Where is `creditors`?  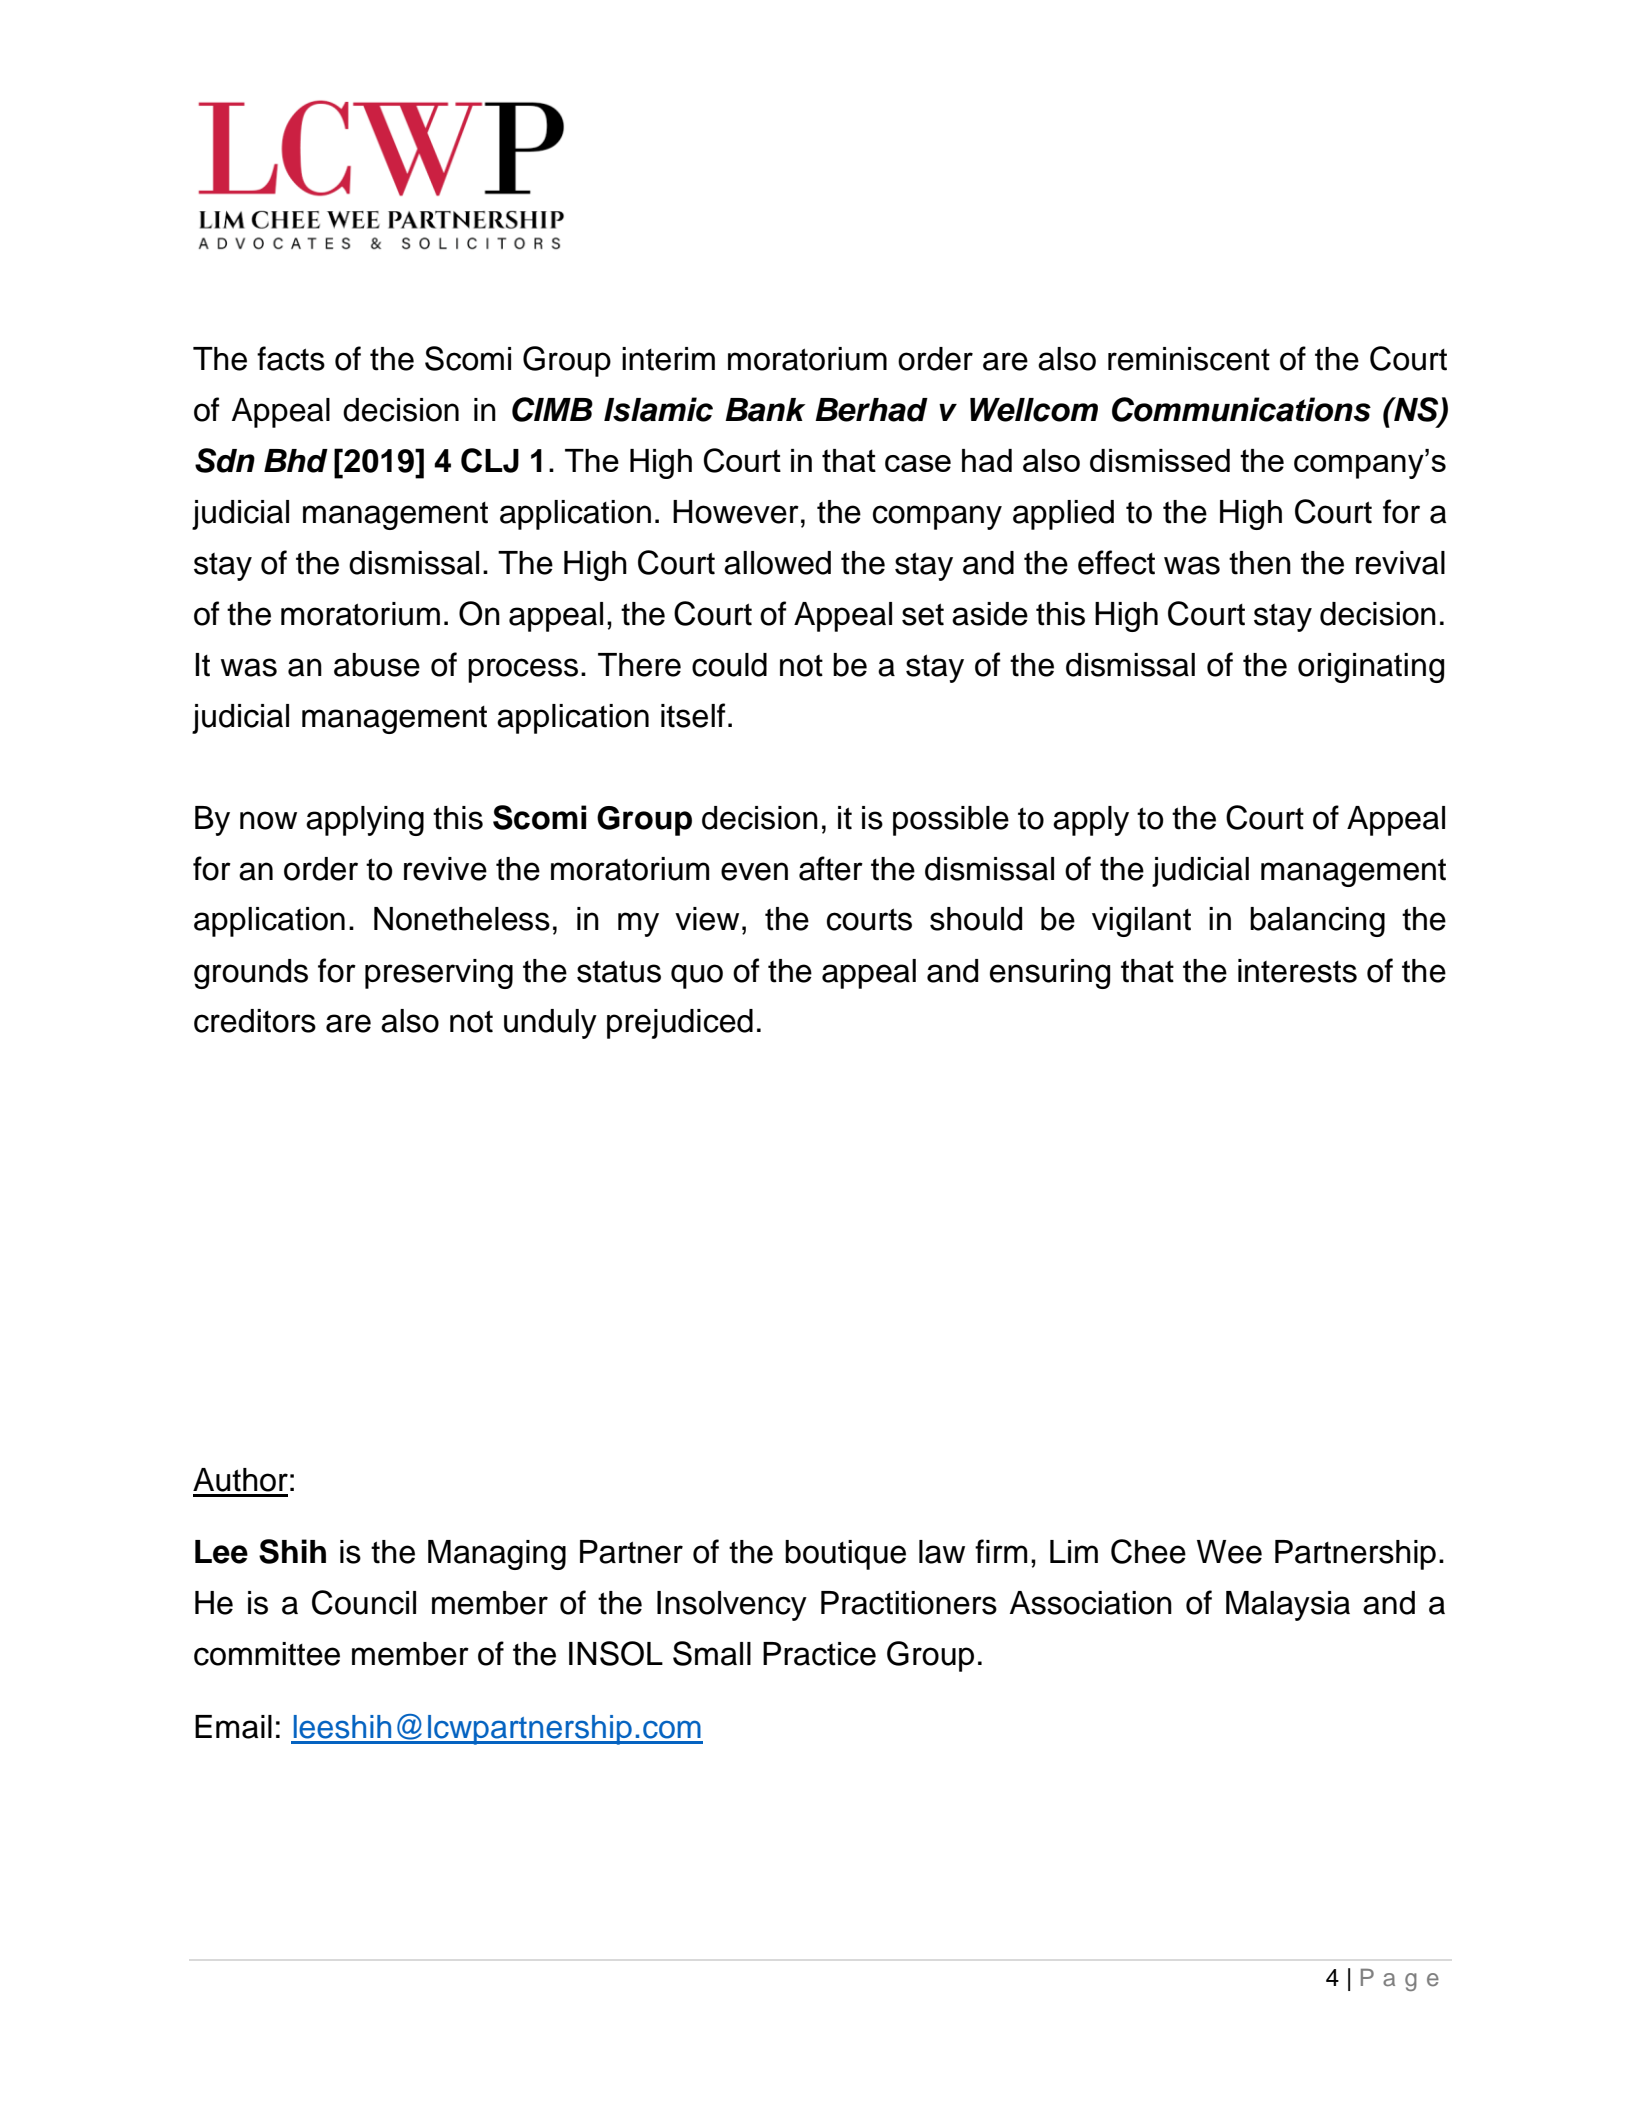 creditors is located at coordinates (255, 1021).
